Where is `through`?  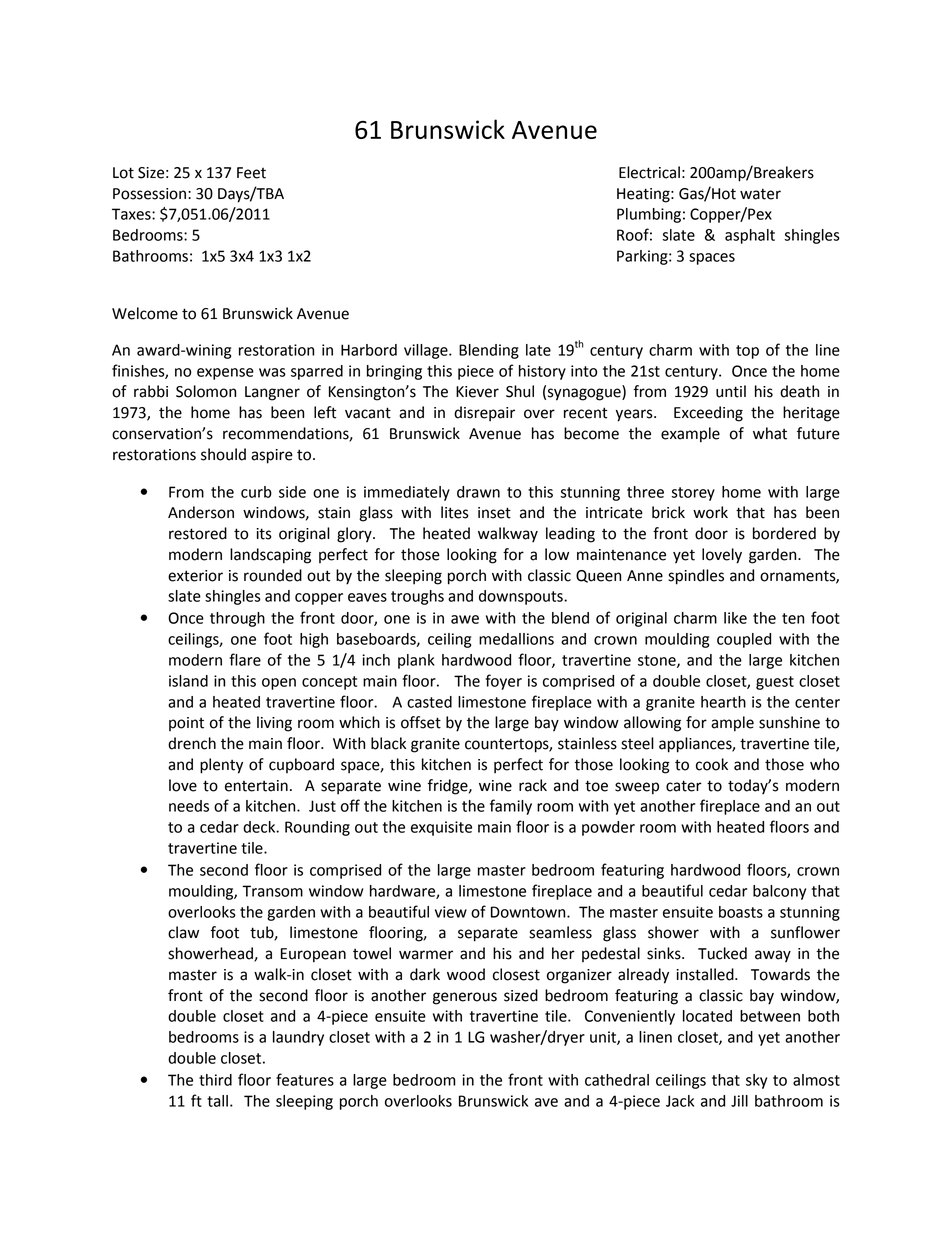
through is located at coordinates (237, 619).
